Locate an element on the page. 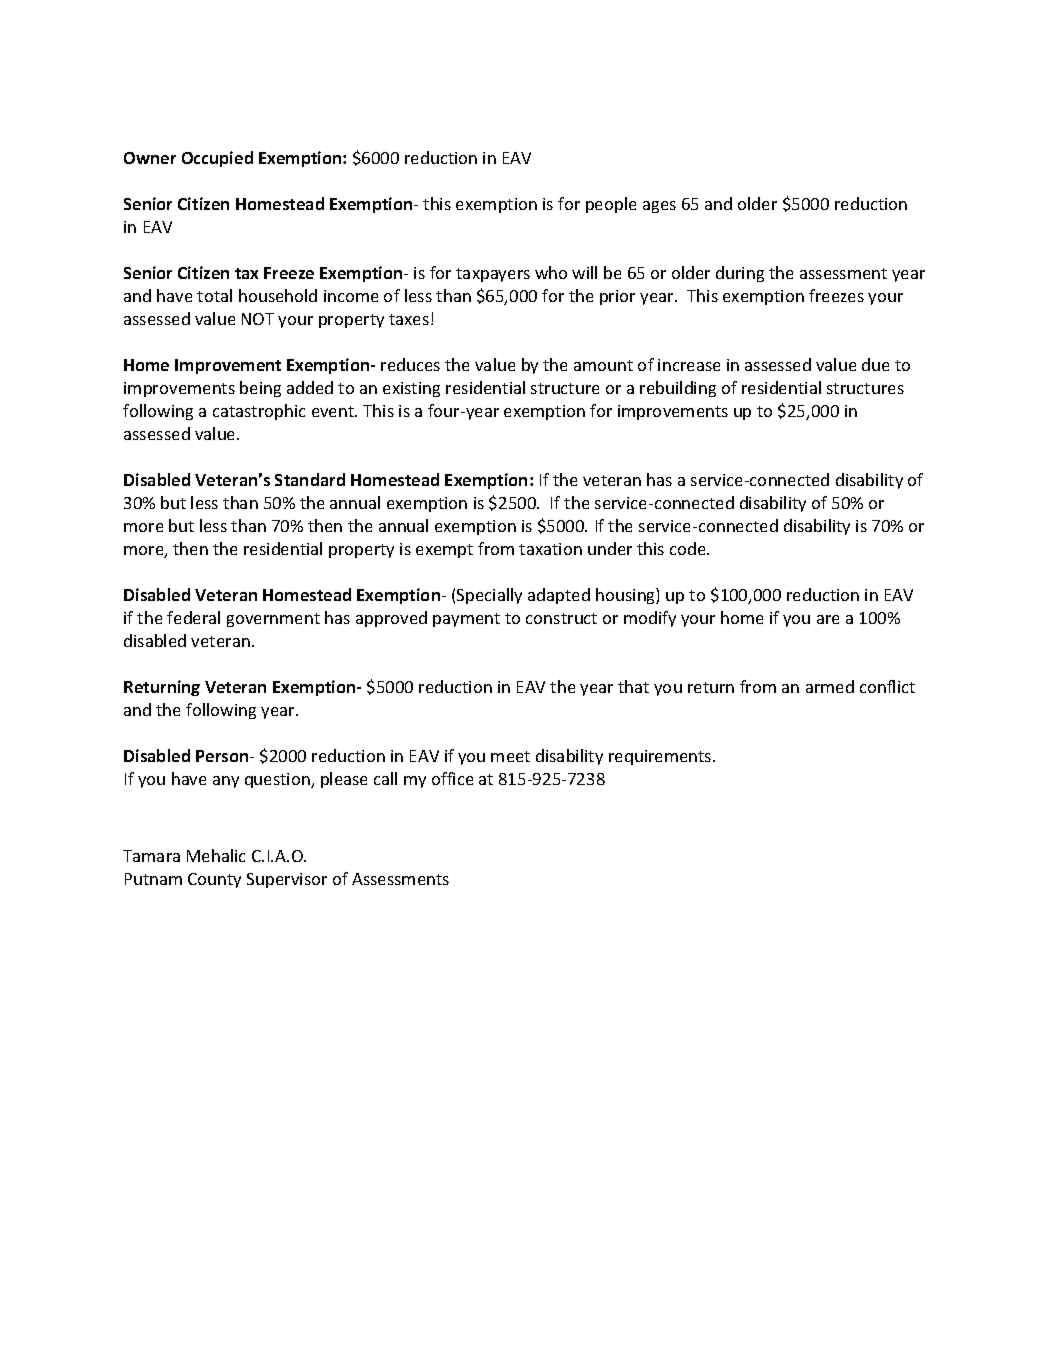 The width and height of the image is (1050, 1358). code is located at coordinates (689, 548).
